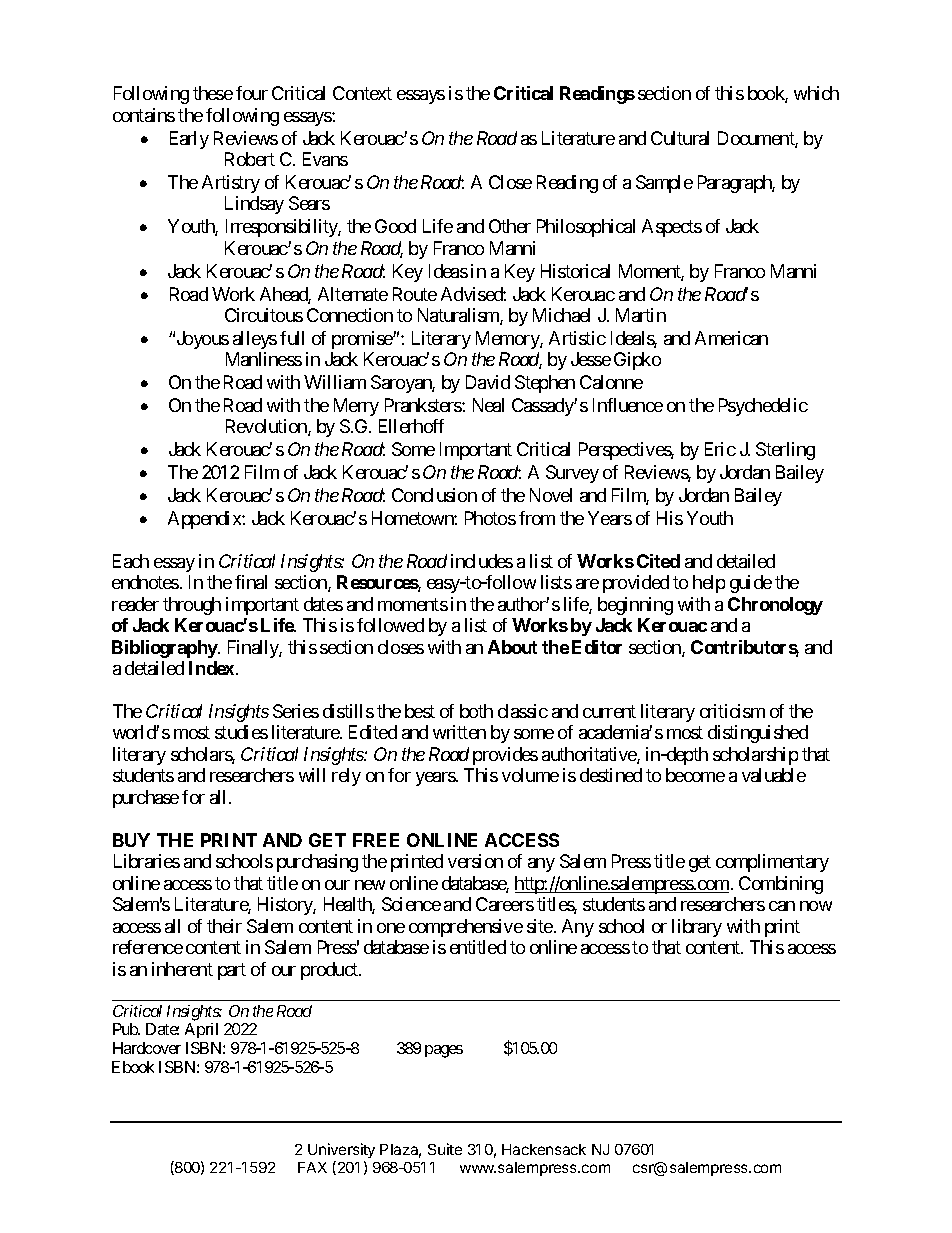 This screenshot has height=1233, width=952. Describe the element at coordinates (192, 606) in the screenshot. I see `through` at that location.
